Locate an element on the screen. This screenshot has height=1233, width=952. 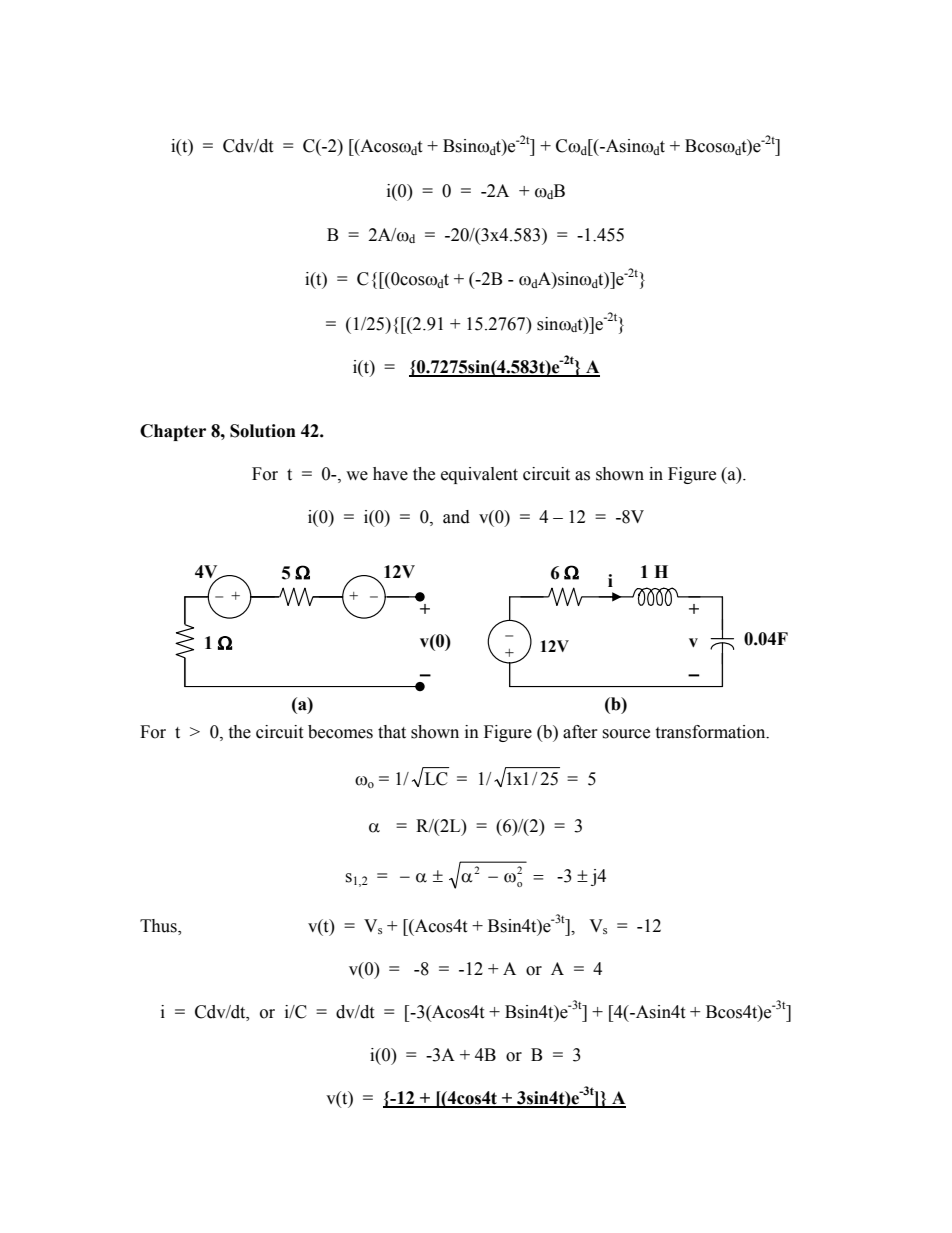
Thus is located at coordinates (159, 927).
